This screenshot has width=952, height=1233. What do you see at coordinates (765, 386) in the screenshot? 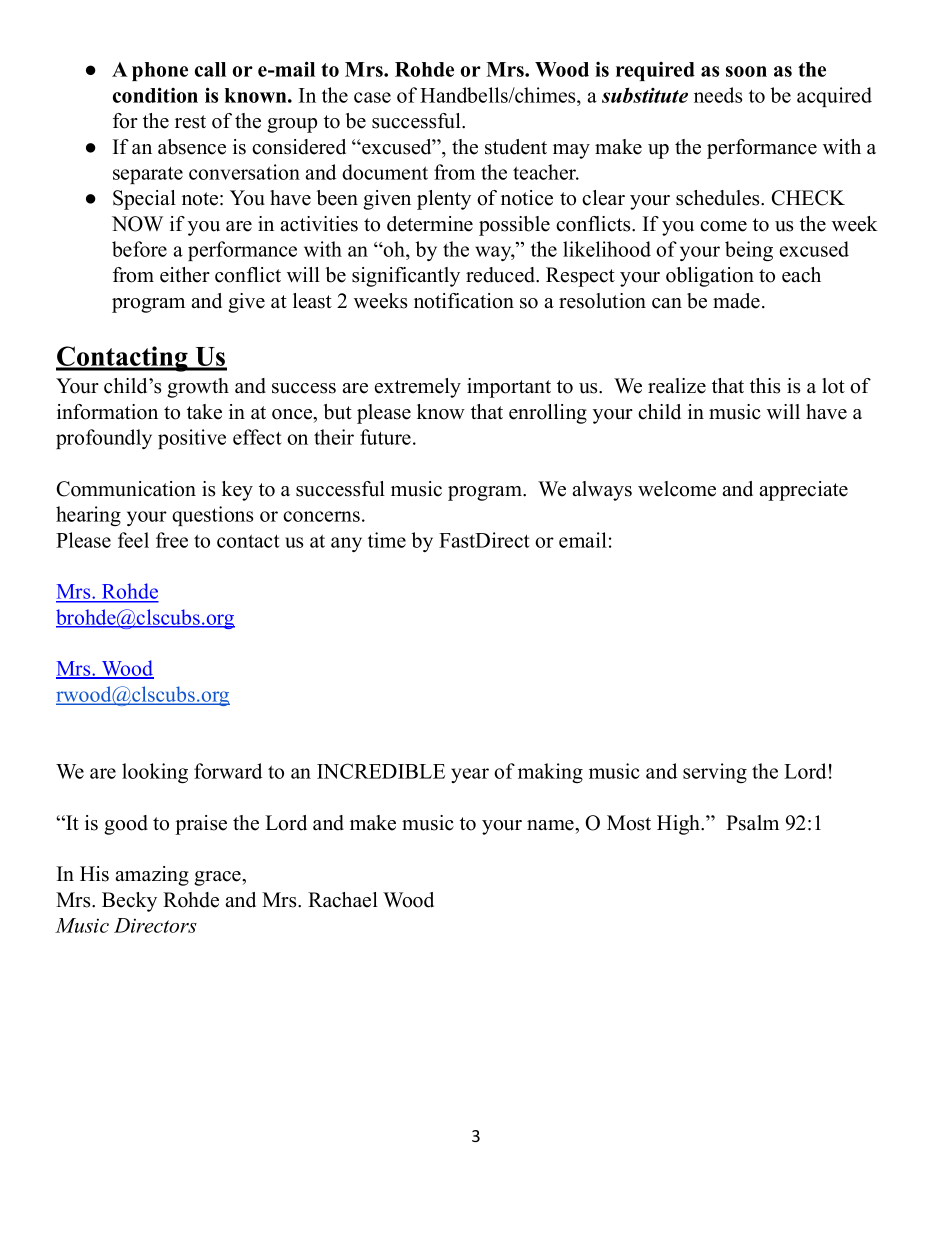
I see `this` at bounding box center [765, 386].
